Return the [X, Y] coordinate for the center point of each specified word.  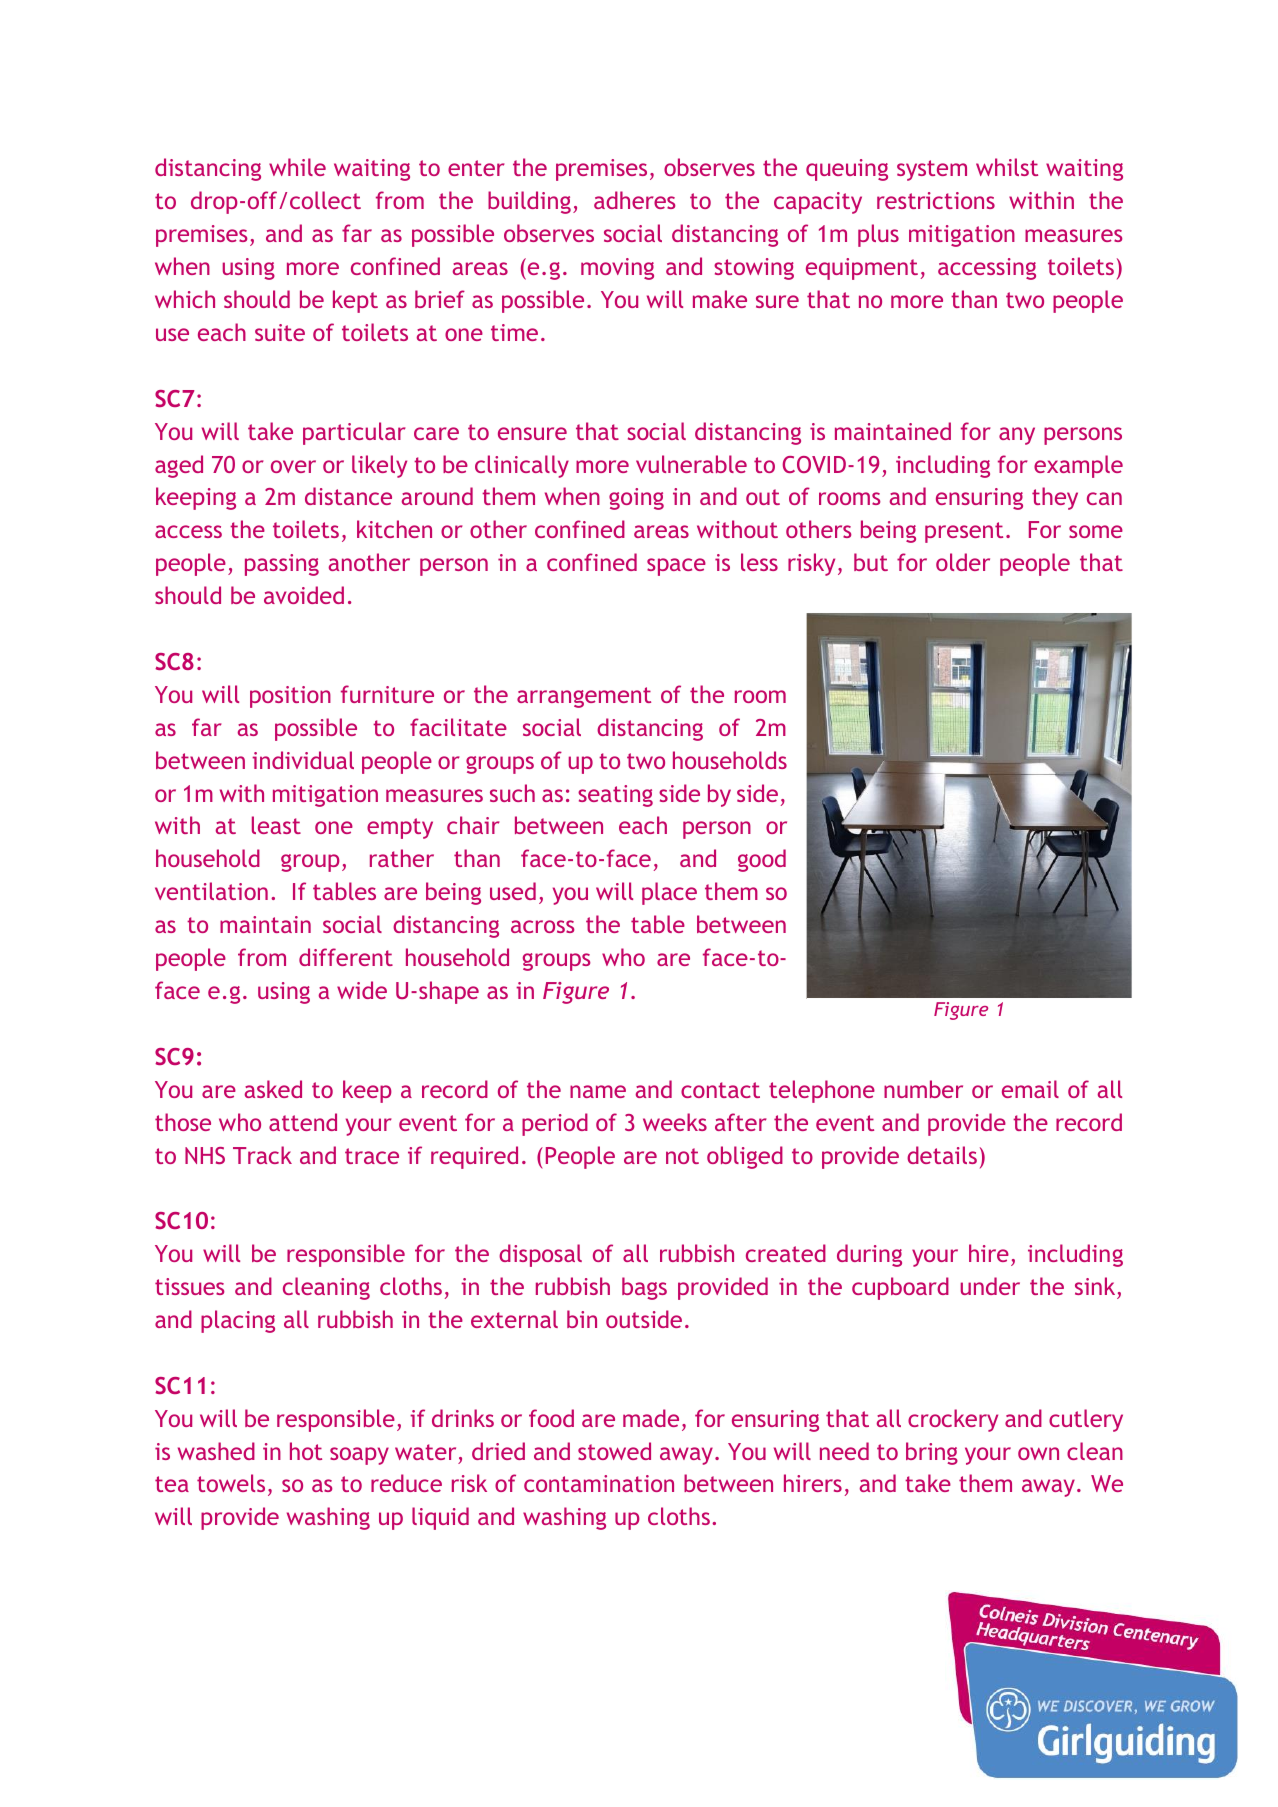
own [1038, 1453]
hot [306, 1451]
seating [615, 796]
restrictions [936, 200]
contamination [599, 1483]
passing [282, 565]
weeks [675, 1122]
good [762, 860]
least [276, 825]
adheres [635, 200]
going [636, 499]
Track [262, 1155]
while [297, 167]
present [964, 532]
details [942, 1155]
